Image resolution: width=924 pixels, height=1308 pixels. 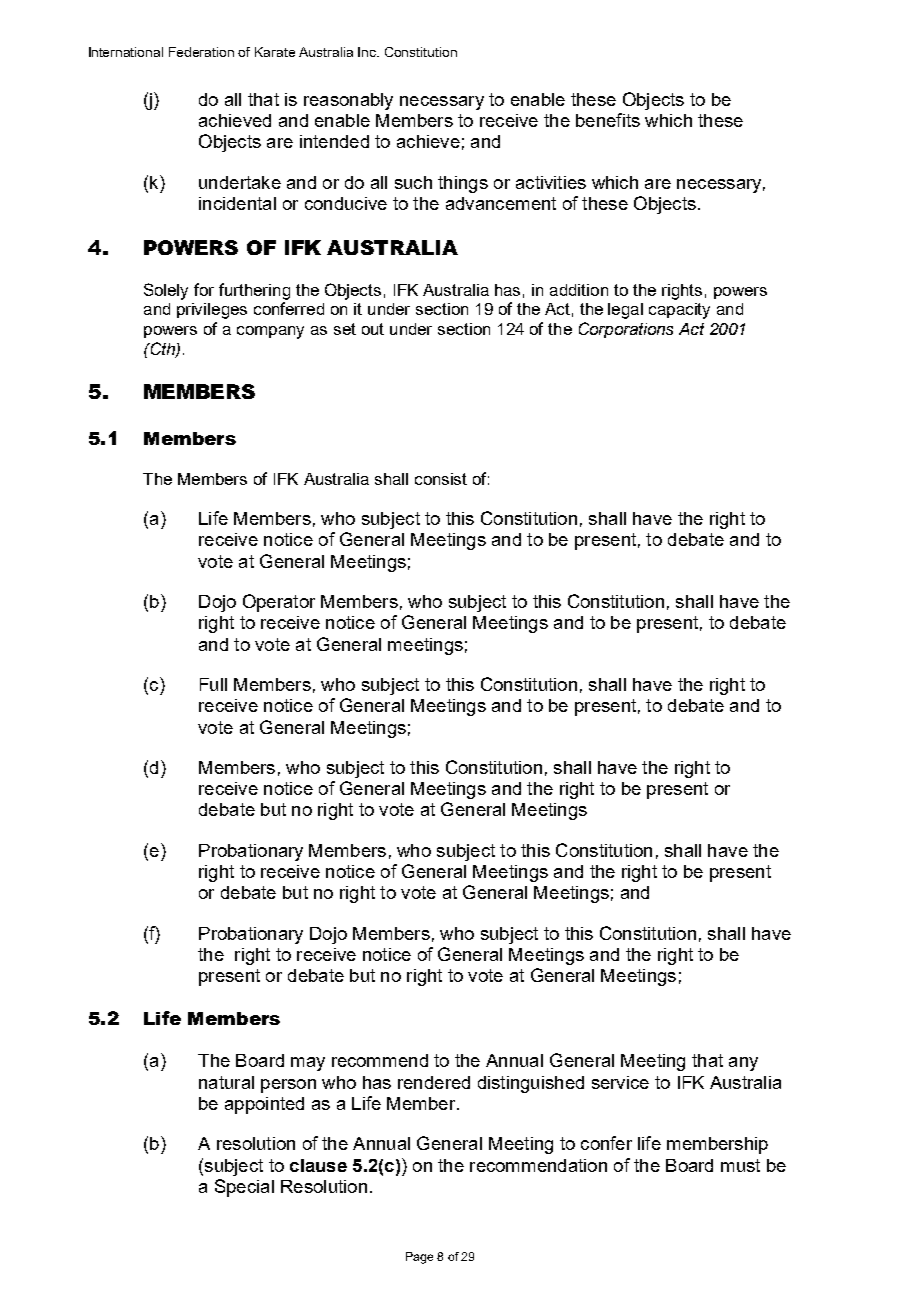 I want to click on Full, so click(x=213, y=684).
